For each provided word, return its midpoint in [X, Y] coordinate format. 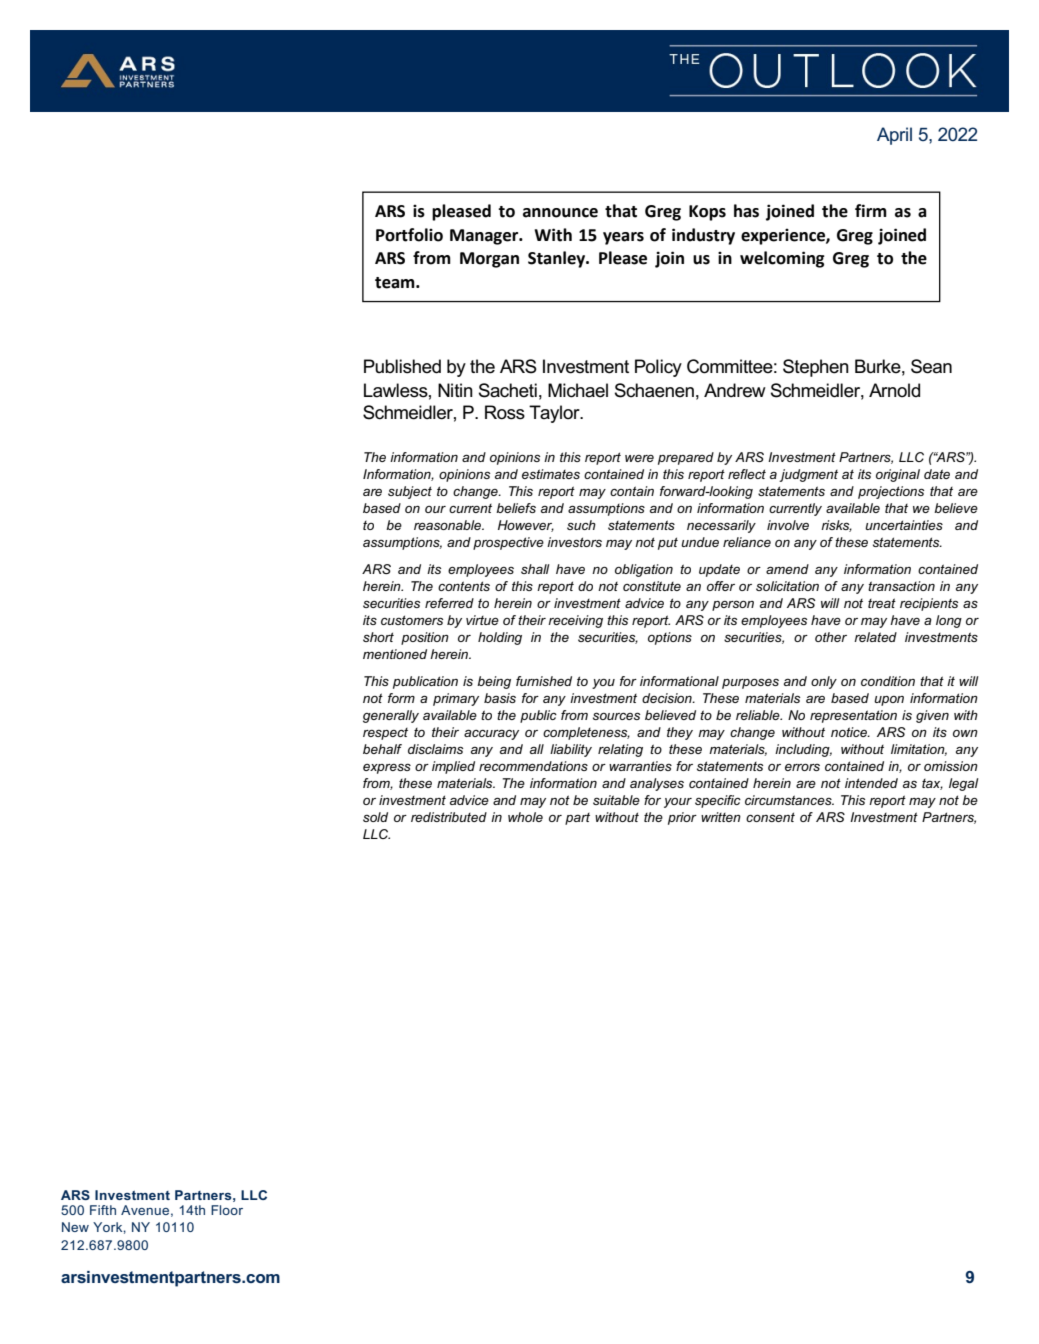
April [894, 136]
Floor [227, 1210]
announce [560, 213]
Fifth [103, 1210]
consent [770, 817]
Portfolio [409, 235]
